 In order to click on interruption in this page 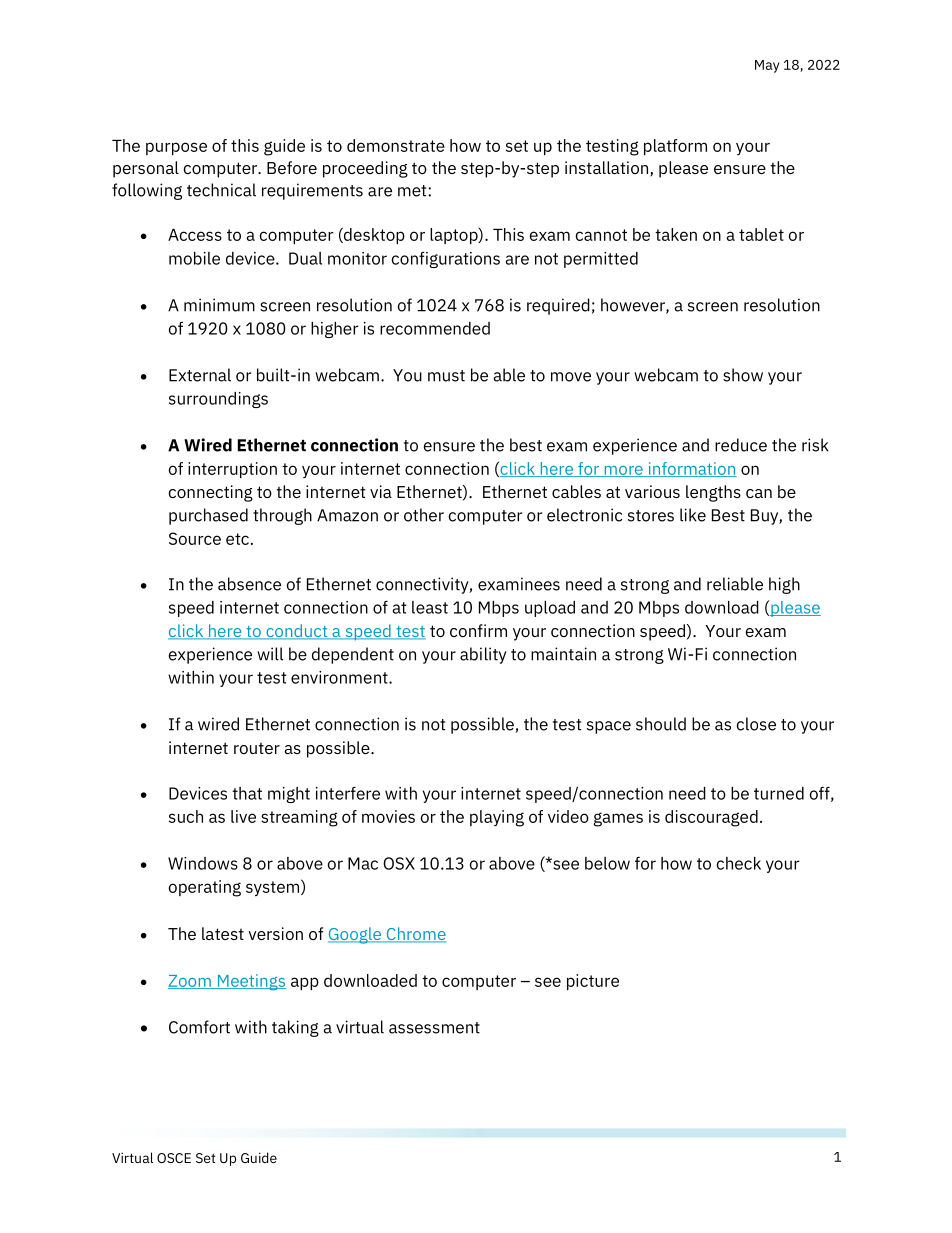, I will do `click(232, 470)`.
